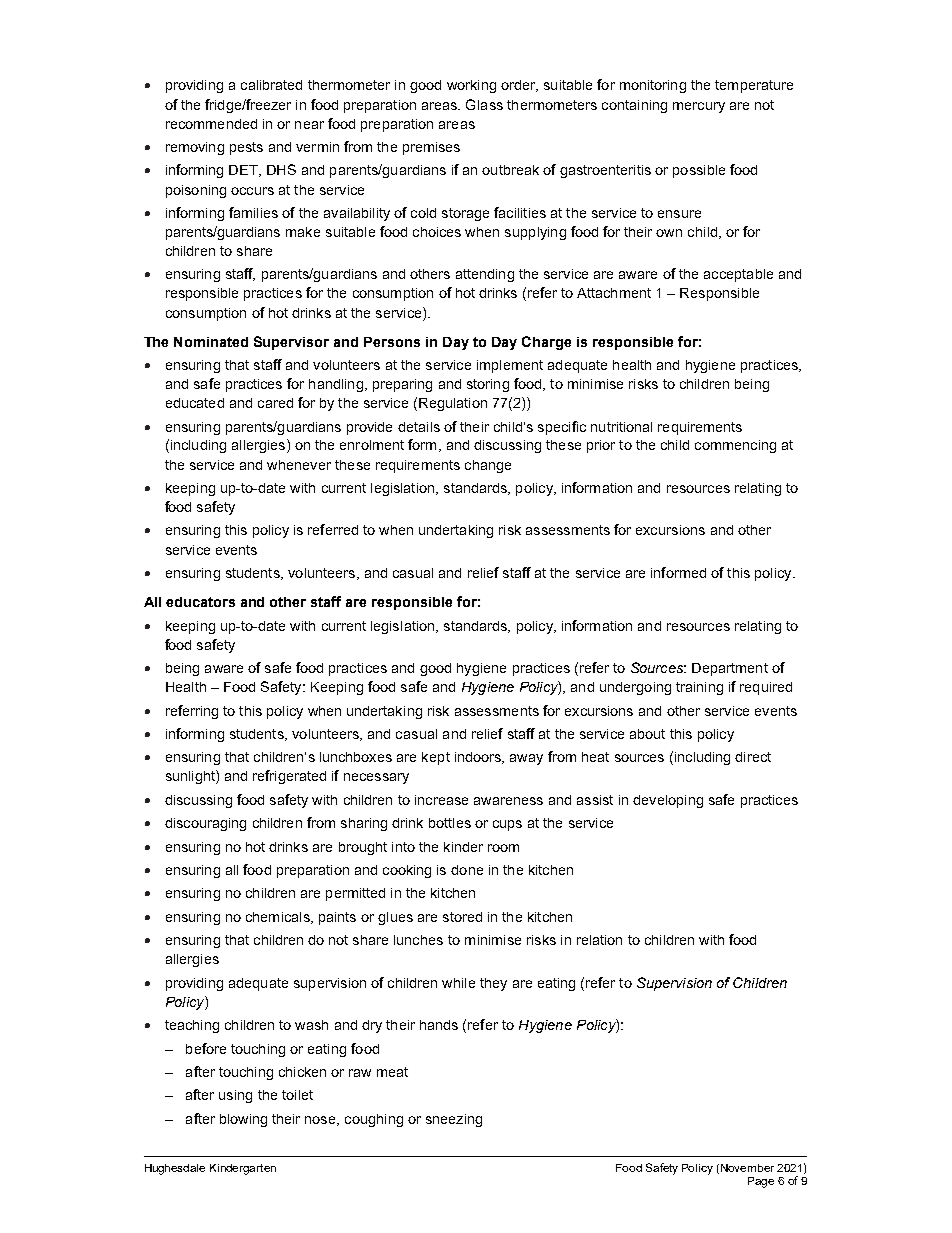 The image size is (952, 1233). Describe the element at coordinates (747, 1168) in the screenshot. I see `November` at that location.
